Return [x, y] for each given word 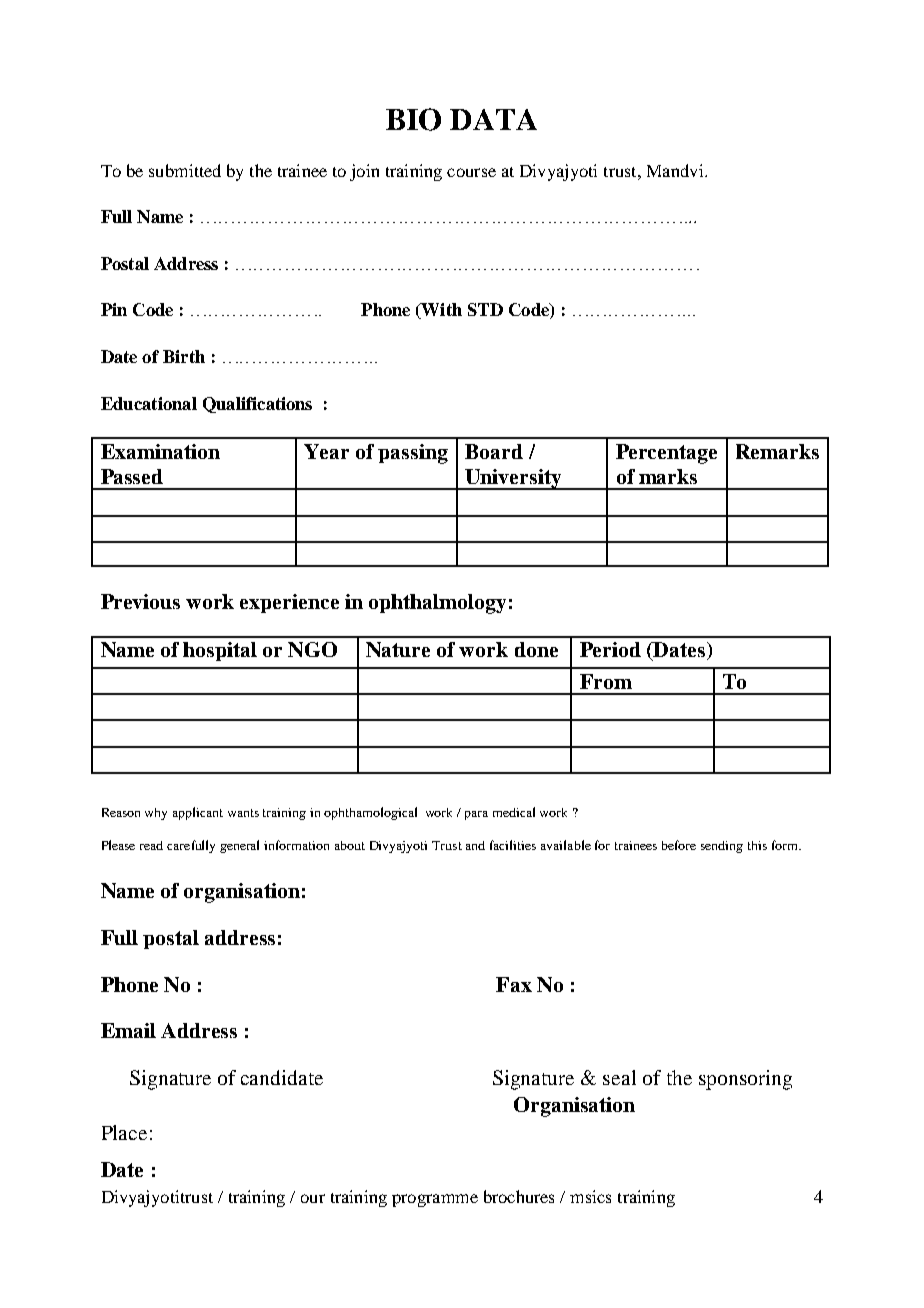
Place [124, 1132]
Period [610, 649]
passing [413, 454]
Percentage [666, 454]
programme [435, 1200]
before [679, 845]
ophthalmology [437, 604]
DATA [493, 119]
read [151, 845]
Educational [149, 403]
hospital [220, 651]
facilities [513, 845]
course [471, 172]
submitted [185, 170]
